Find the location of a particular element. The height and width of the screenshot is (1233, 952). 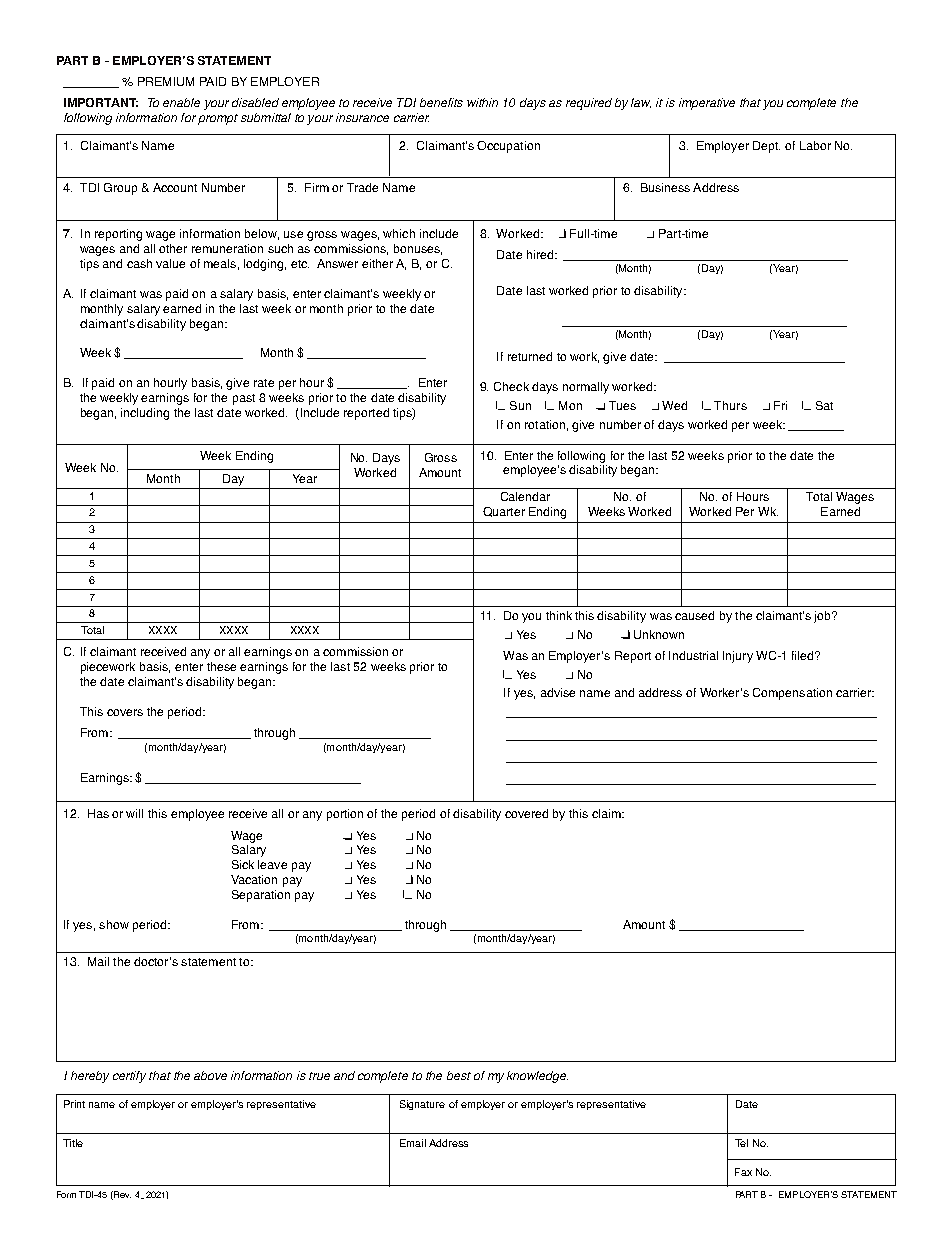

benefits is located at coordinates (441, 102).
